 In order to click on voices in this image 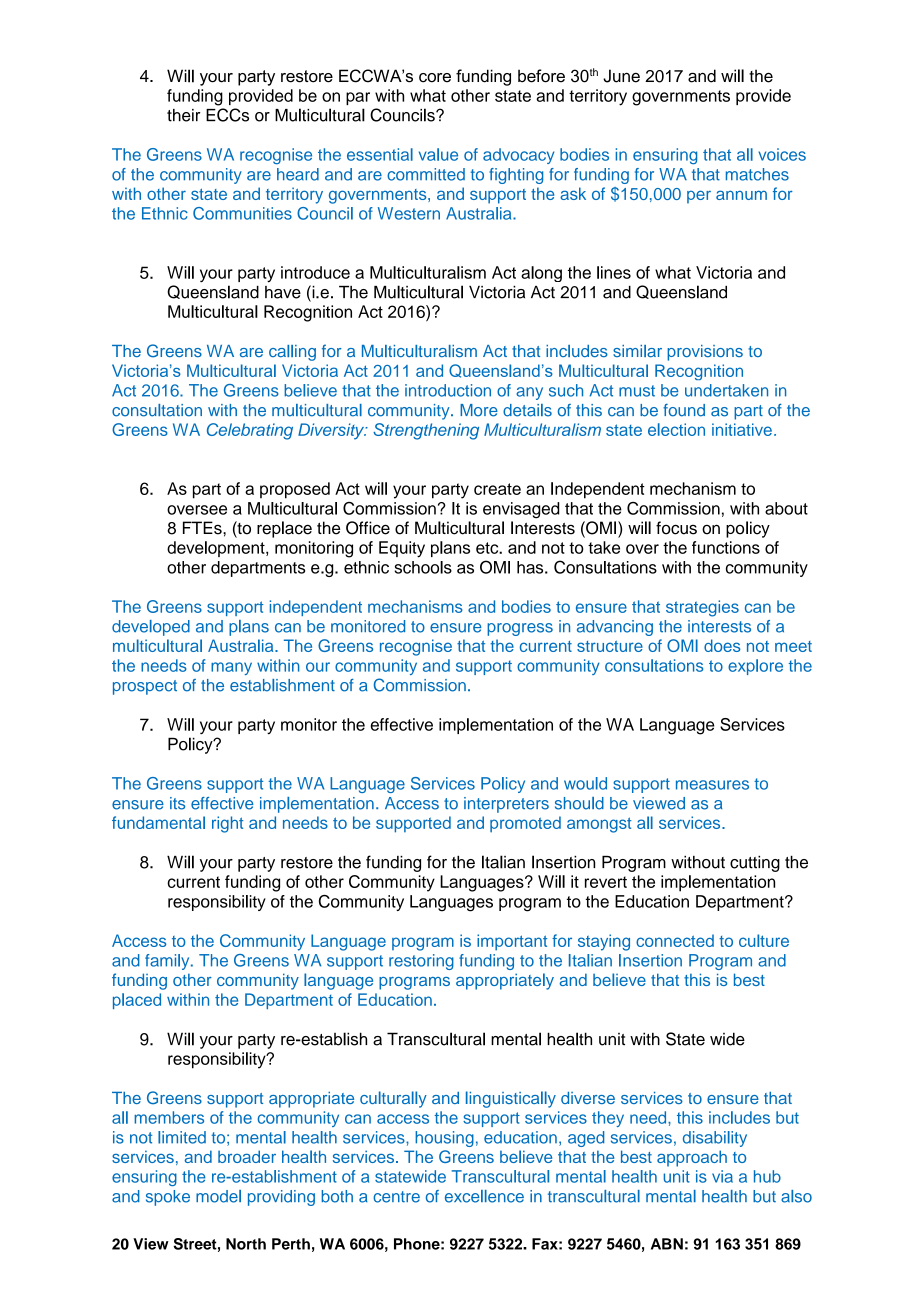, I will do `click(782, 154)`.
